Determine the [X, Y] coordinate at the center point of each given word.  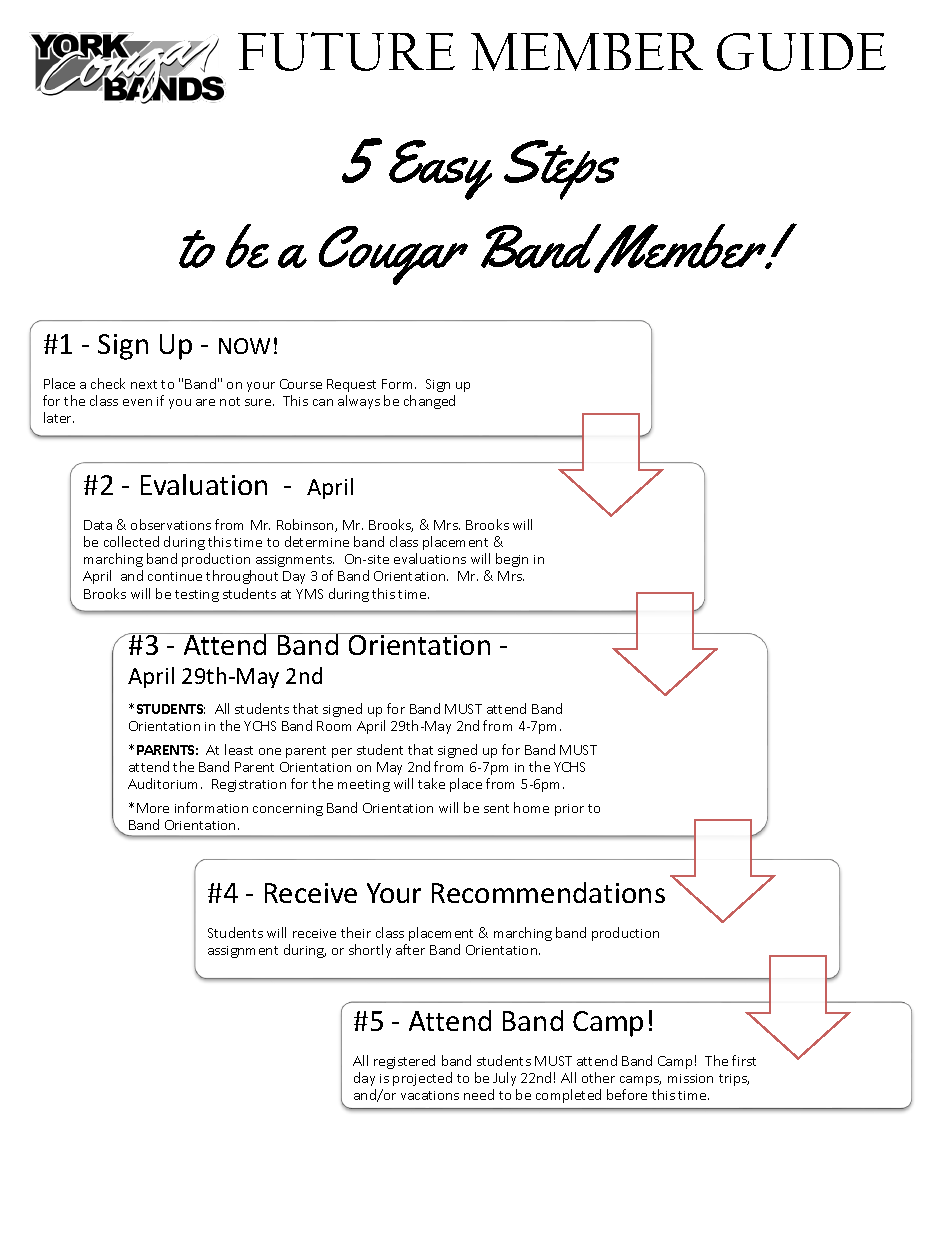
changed [429, 402]
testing [197, 596]
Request [351, 385]
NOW [244, 346]
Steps [561, 170]
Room [334, 726]
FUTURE [346, 51]
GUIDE [801, 52]
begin [512, 560]
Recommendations [548, 892]
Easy [440, 170]
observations [171, 524]
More [153, 808]
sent [496, 808]
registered [404, 1062]
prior [569, 810]
